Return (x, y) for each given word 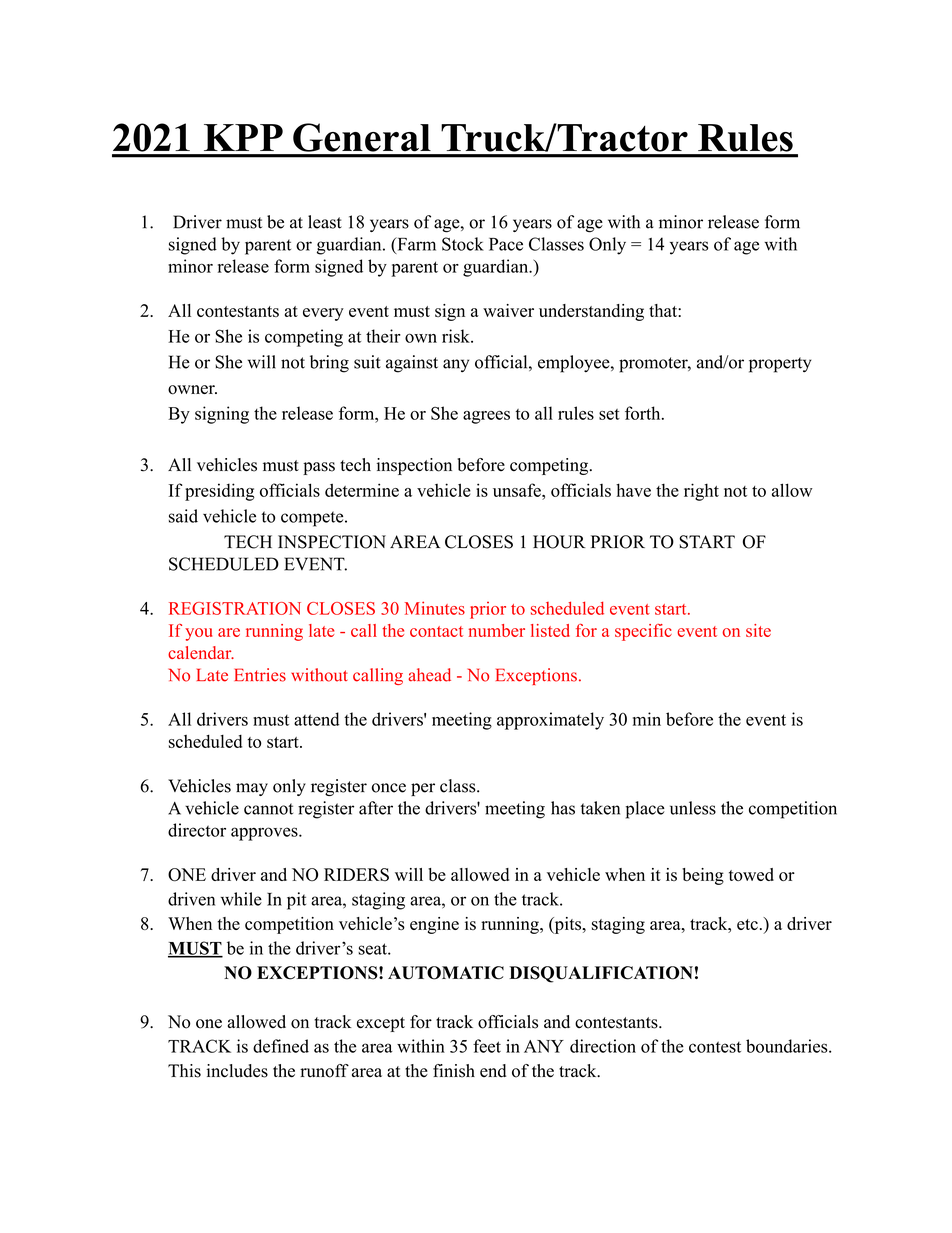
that (664, 310)
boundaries (787, 1046)
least (325, 222)
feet (487, 1046)
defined (281, 1046)
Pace (506, 244)
